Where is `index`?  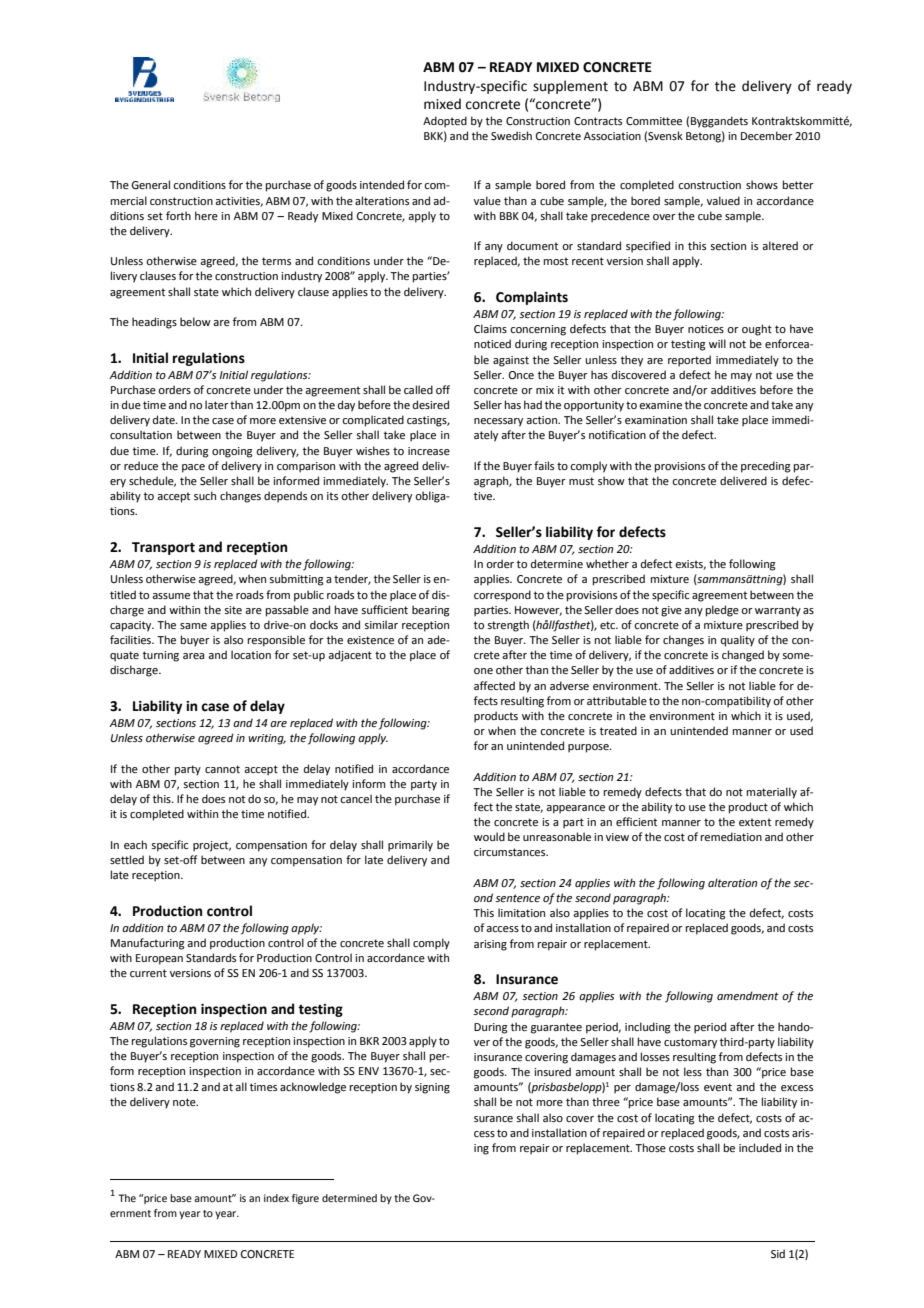
index is located at coordinates (276, 1198).
